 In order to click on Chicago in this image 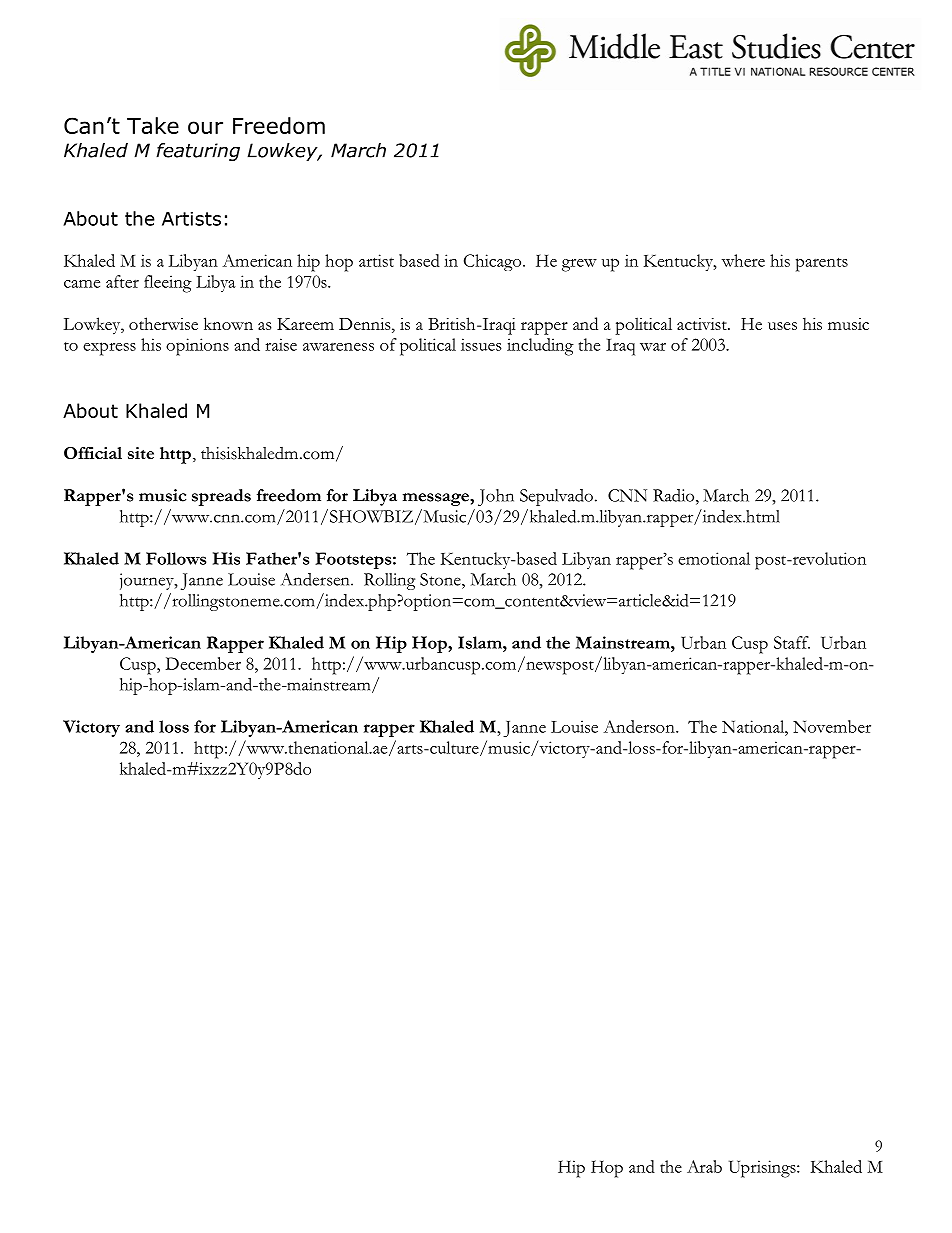, I will do `click(494, 262)`.
